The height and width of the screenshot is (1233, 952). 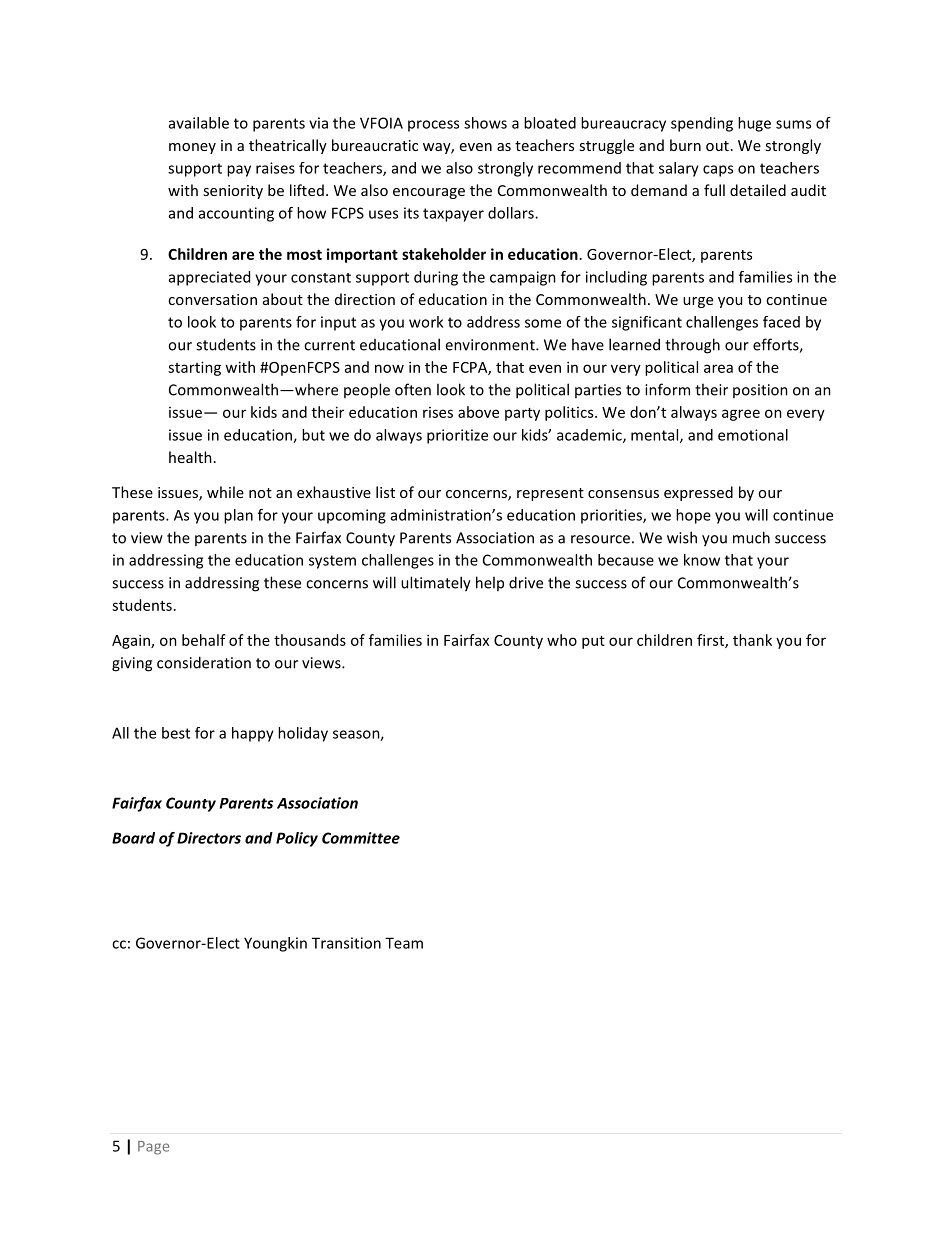 I want to click on help, so click(x=490, y=583).
